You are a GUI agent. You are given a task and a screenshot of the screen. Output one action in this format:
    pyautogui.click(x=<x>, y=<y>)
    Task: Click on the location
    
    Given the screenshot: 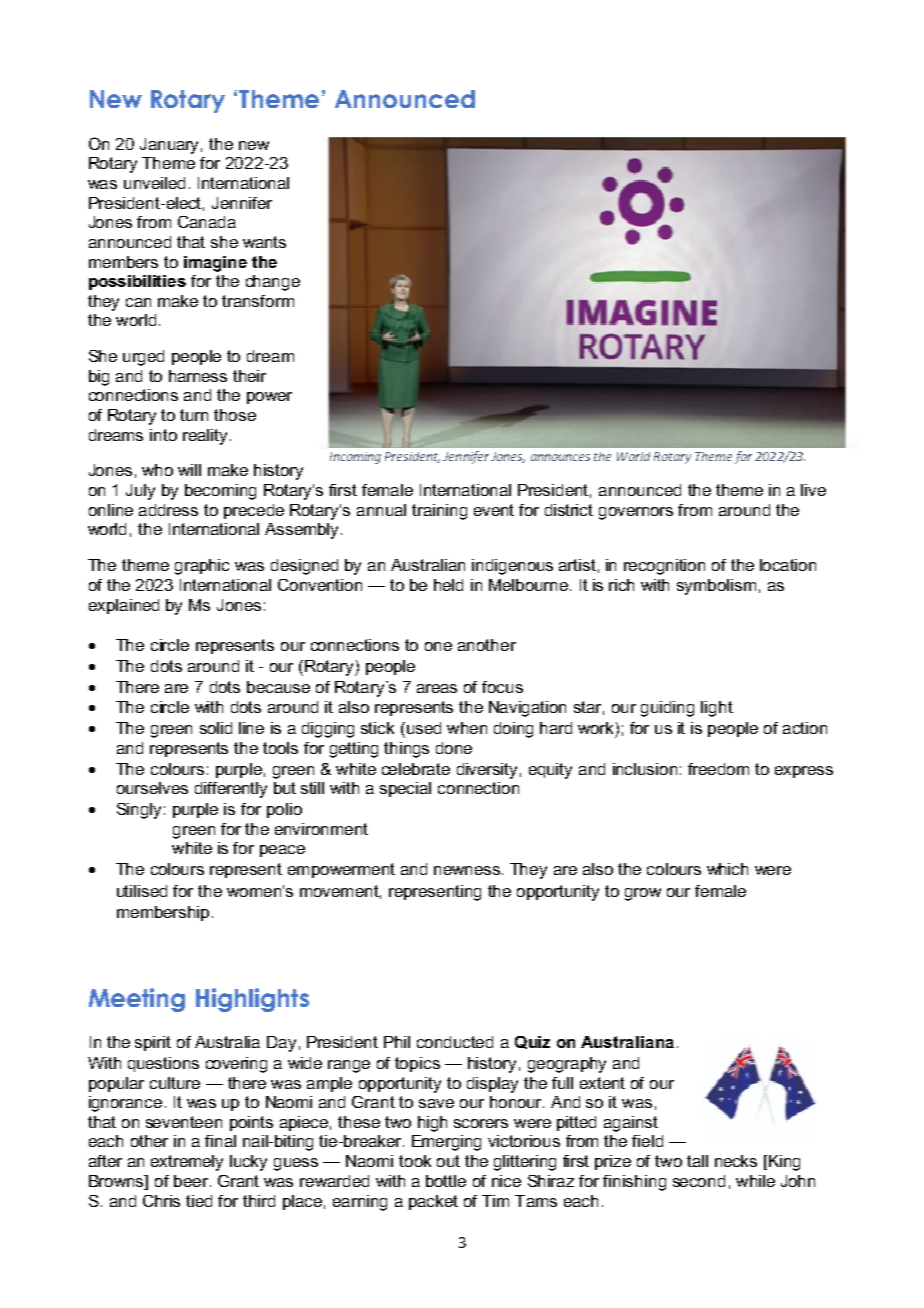 What is the action you would take?
    pyautogui.click(x=788, y=565)
